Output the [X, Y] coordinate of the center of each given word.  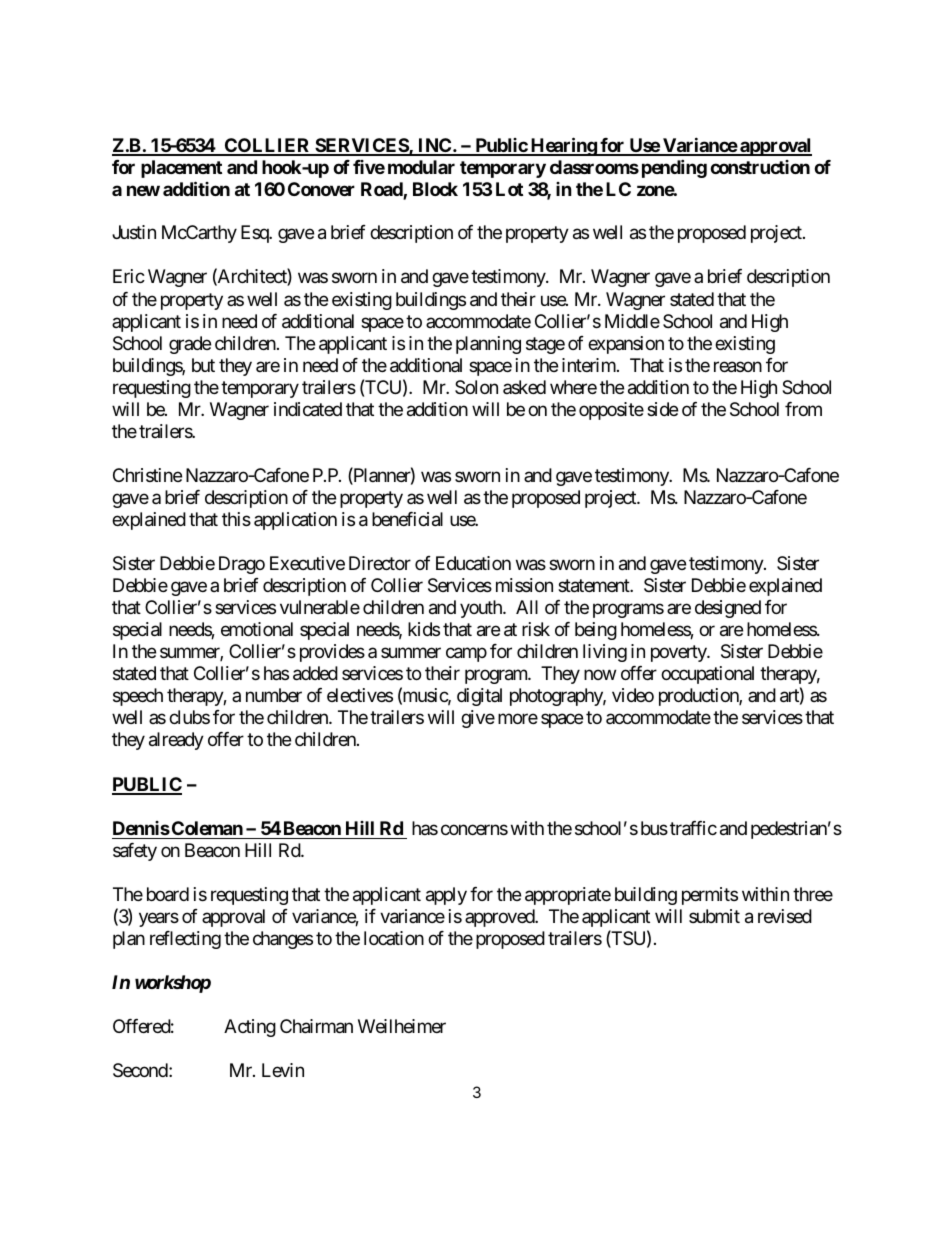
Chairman [316, 1026]
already [176, 741]
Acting [250, 1028]
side [662, 409]
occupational [707, 675]
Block [435, 189]
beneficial [407, 519]
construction [760, 167]
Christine [147, 475]
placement [181, 169]
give [478, 719]
